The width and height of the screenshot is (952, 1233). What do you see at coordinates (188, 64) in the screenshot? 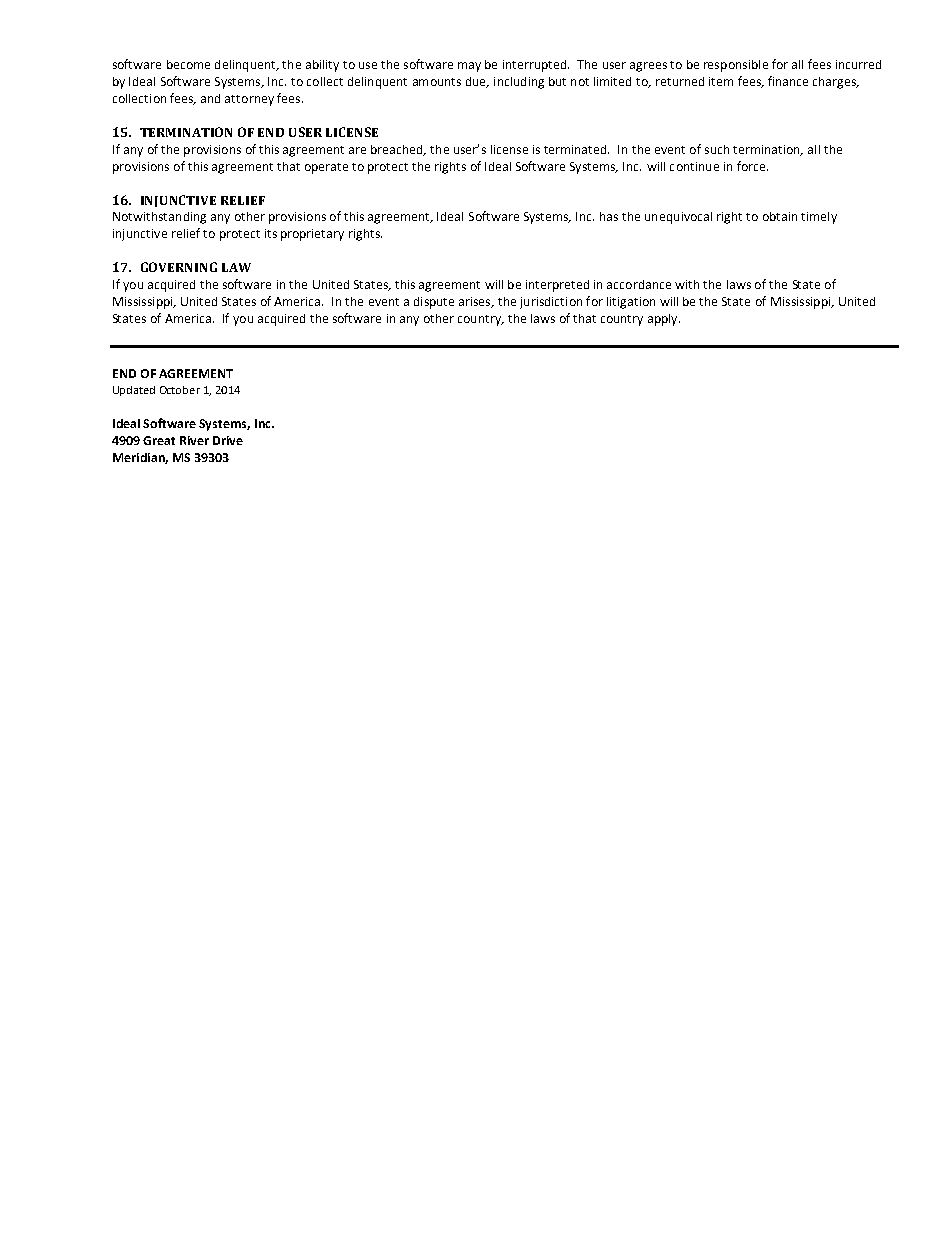
I see `become` at bounding box center [188, 64].
